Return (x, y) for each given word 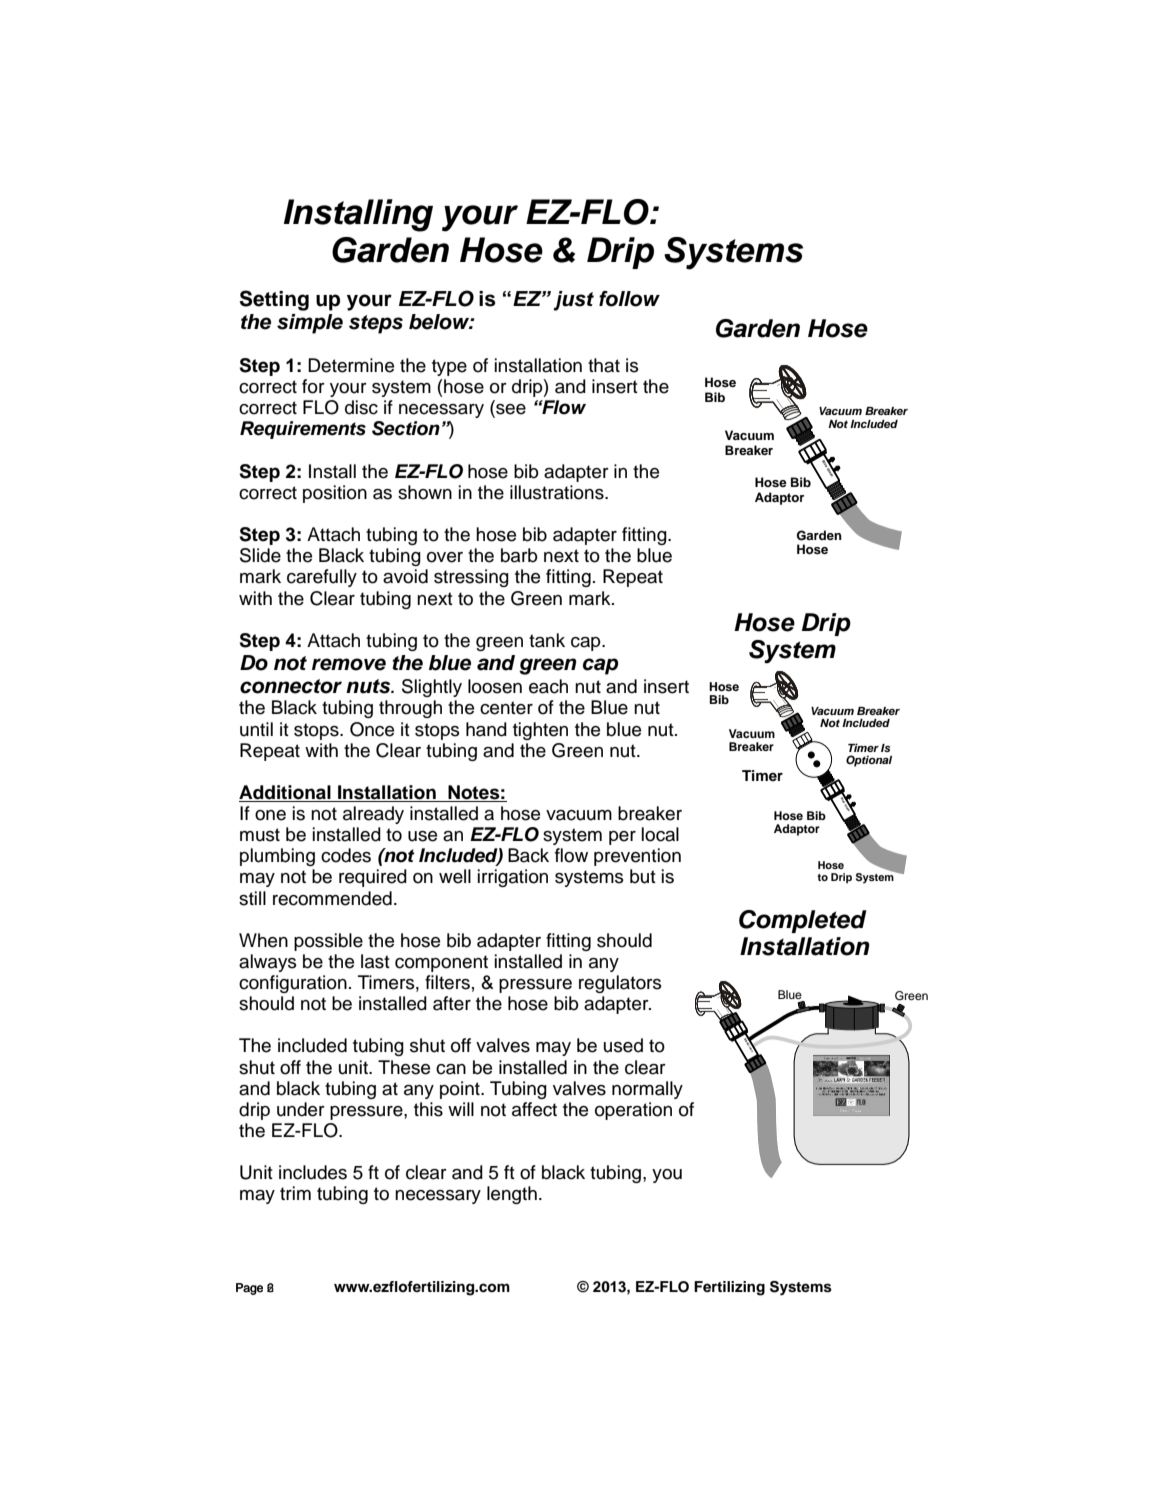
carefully (322, 578)
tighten (540, 731)
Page (249, 1289)
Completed (803, 921)
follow (629, 299)
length (512, 1195)
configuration (293, 984)
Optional (869, 761)
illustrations (558, 492)
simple (310, 324)
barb (519, 555)
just (573, 301)
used (623, 1045)
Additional (286, 793)
